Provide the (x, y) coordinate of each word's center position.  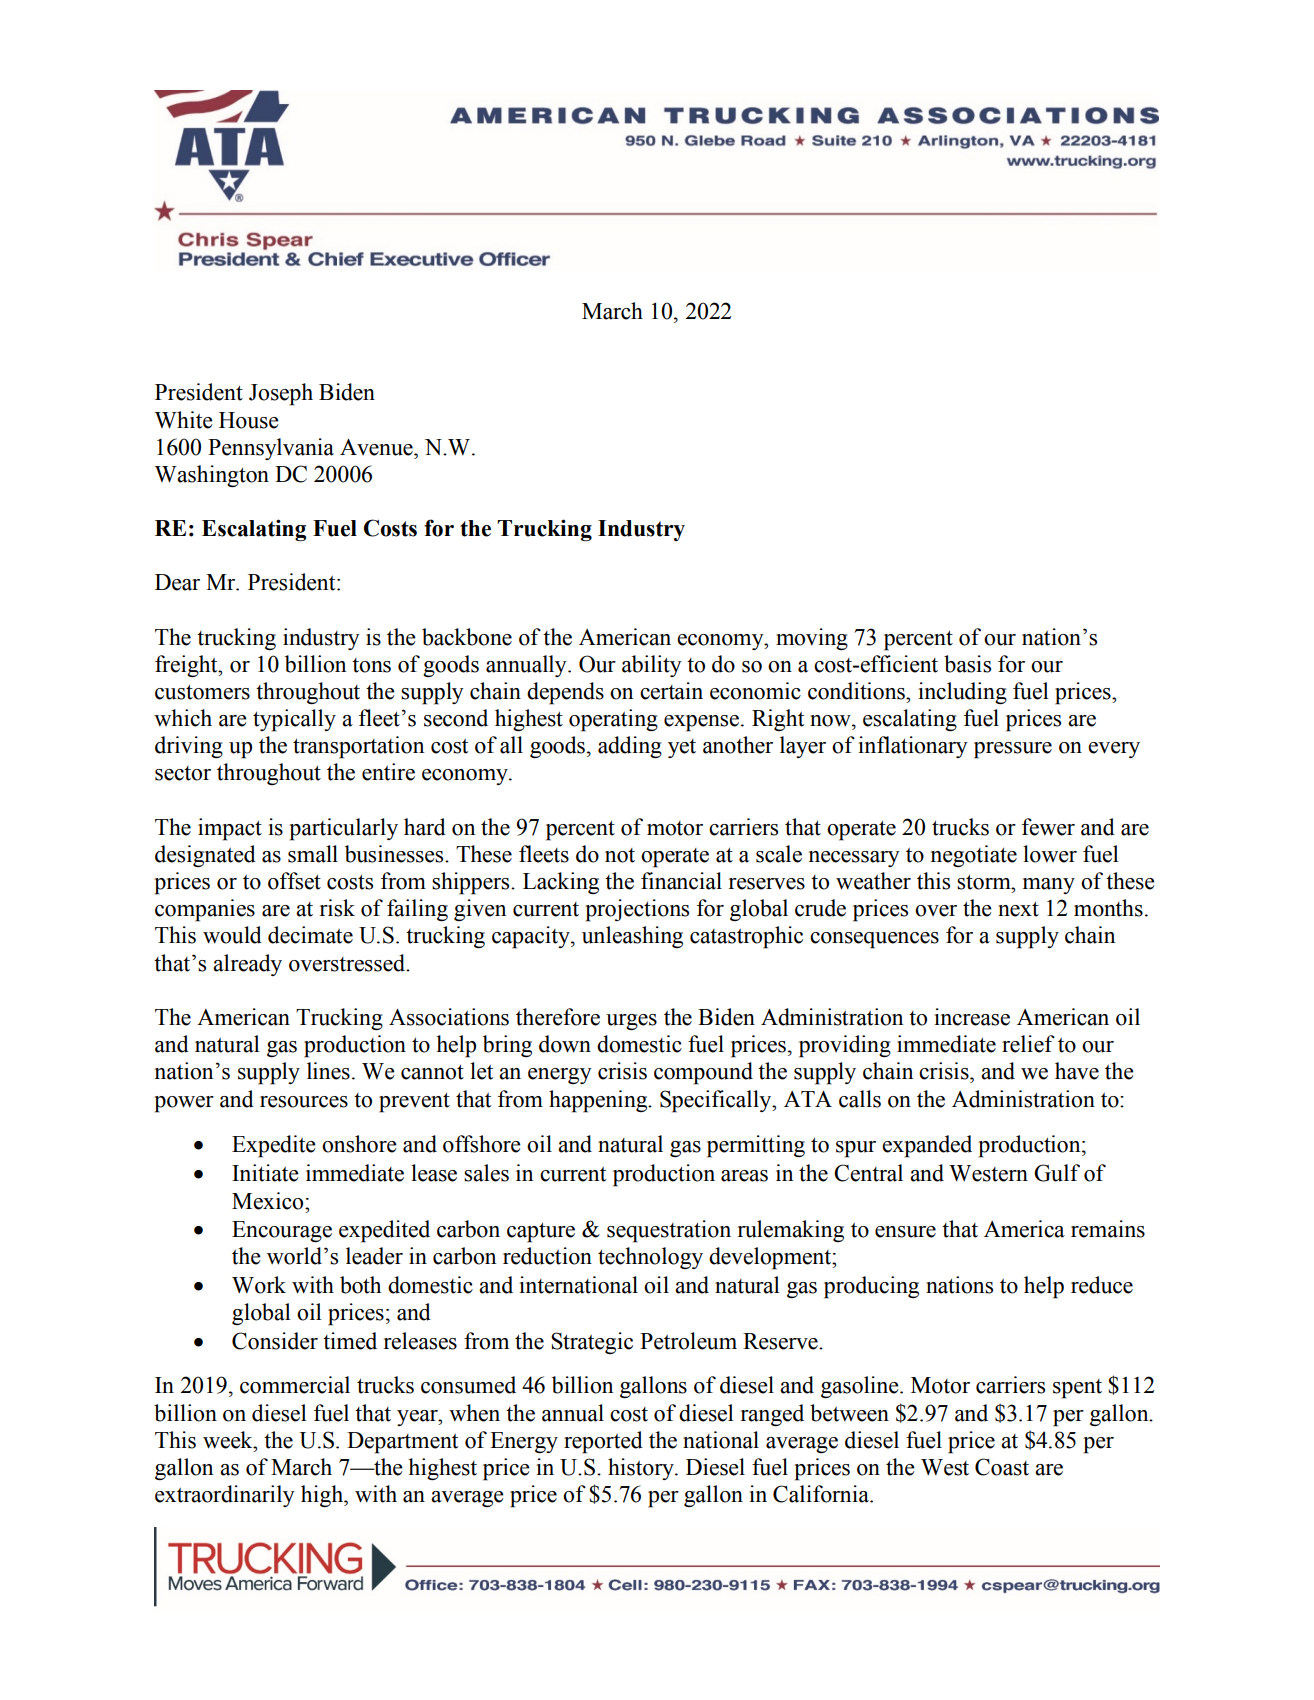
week (229, 1440)
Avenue (377, 447)
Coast (1002, 1467)
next (1018, 909)
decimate (310, 935)
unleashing (632, 937)
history (642, 1469)
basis (967, 664)
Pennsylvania (271, 449)
